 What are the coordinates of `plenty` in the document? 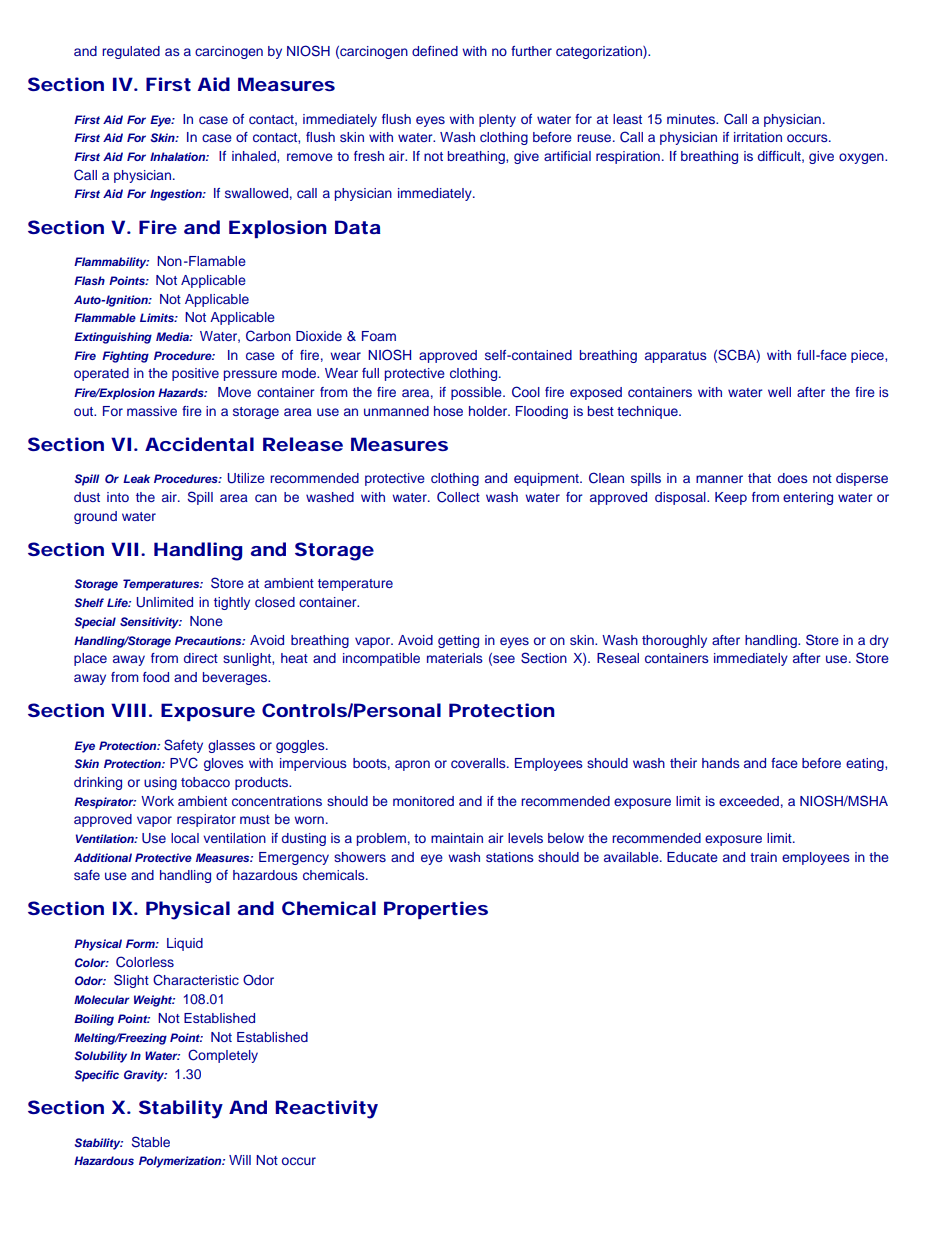 It's located at (497, 120).
